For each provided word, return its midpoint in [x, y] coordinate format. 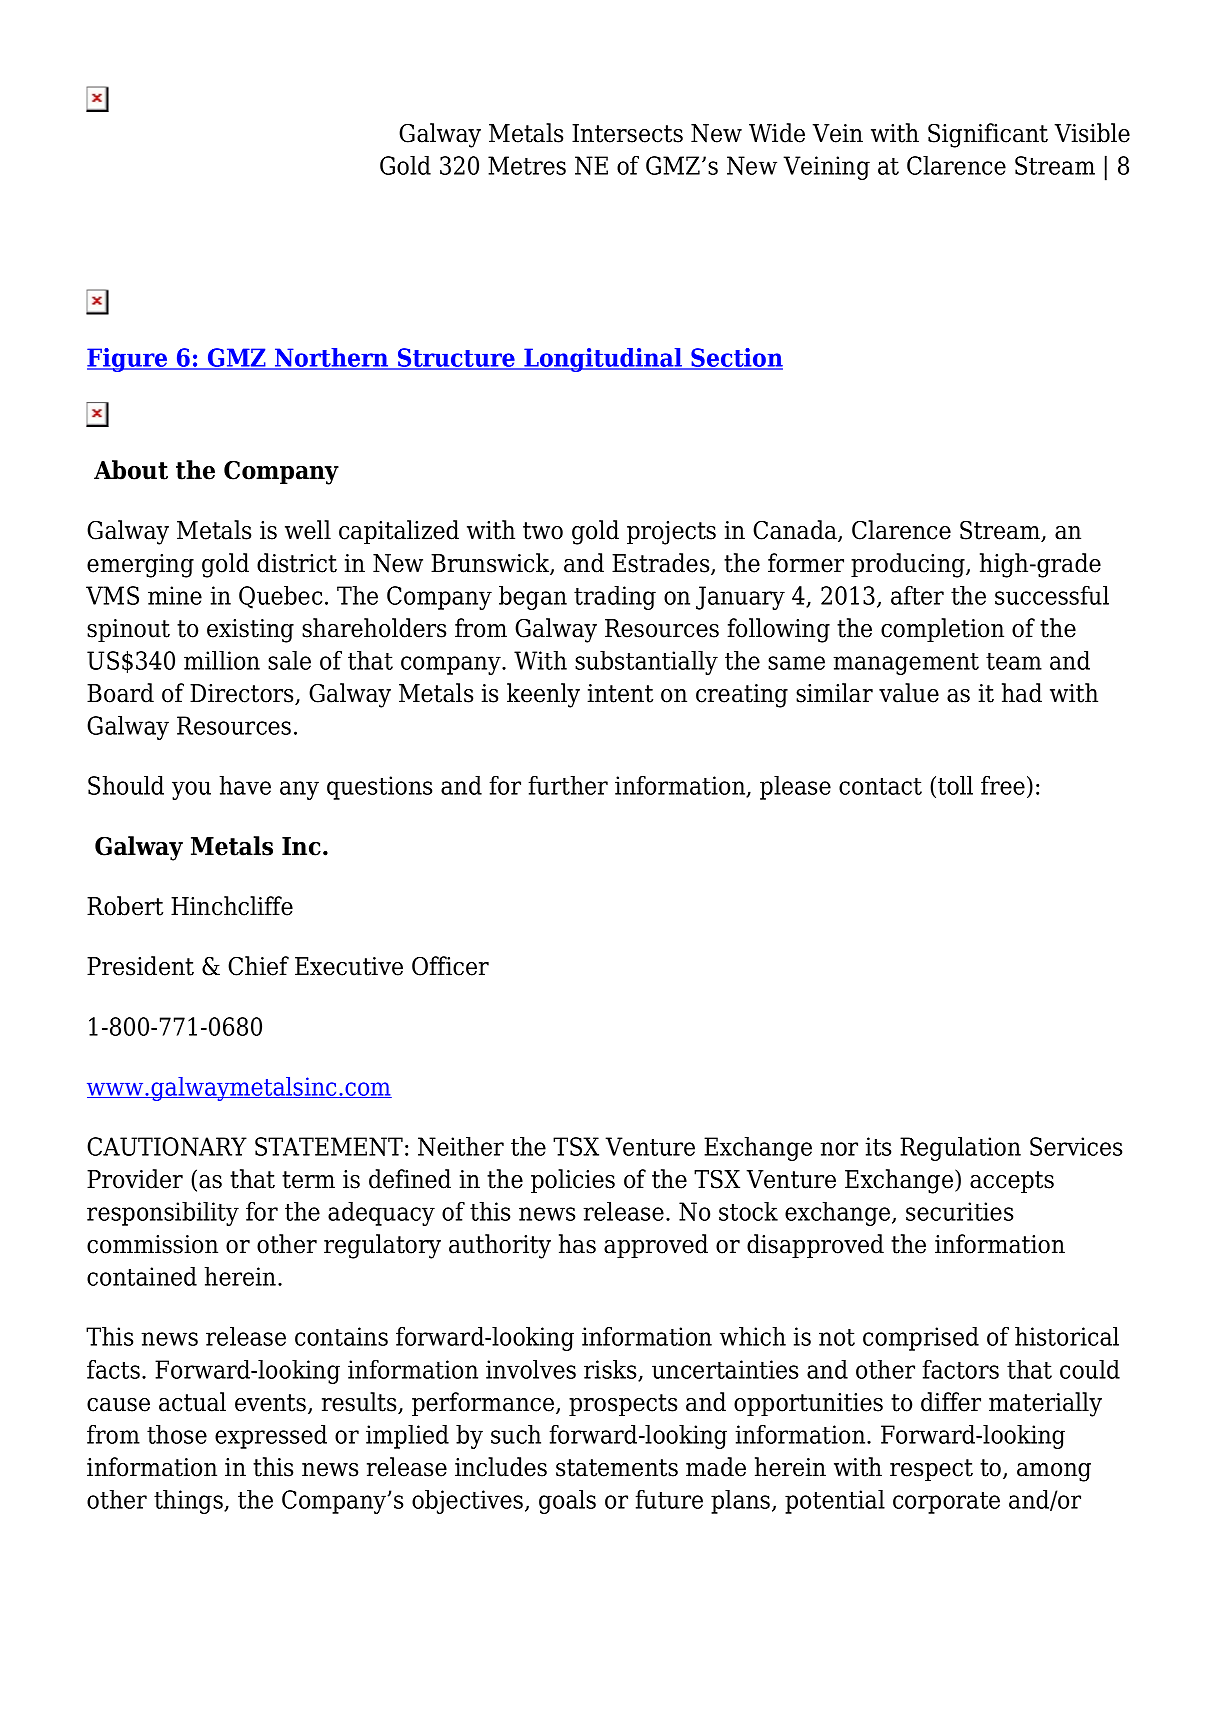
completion [942, 630]
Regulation [960, 1149]
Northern [332, 359]
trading [615, 598]
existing [250, 631]
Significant [988, 135]
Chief [258, 966]
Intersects [627, 133]
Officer [450, 966]
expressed [271, 1437]
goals [567, 1502]
